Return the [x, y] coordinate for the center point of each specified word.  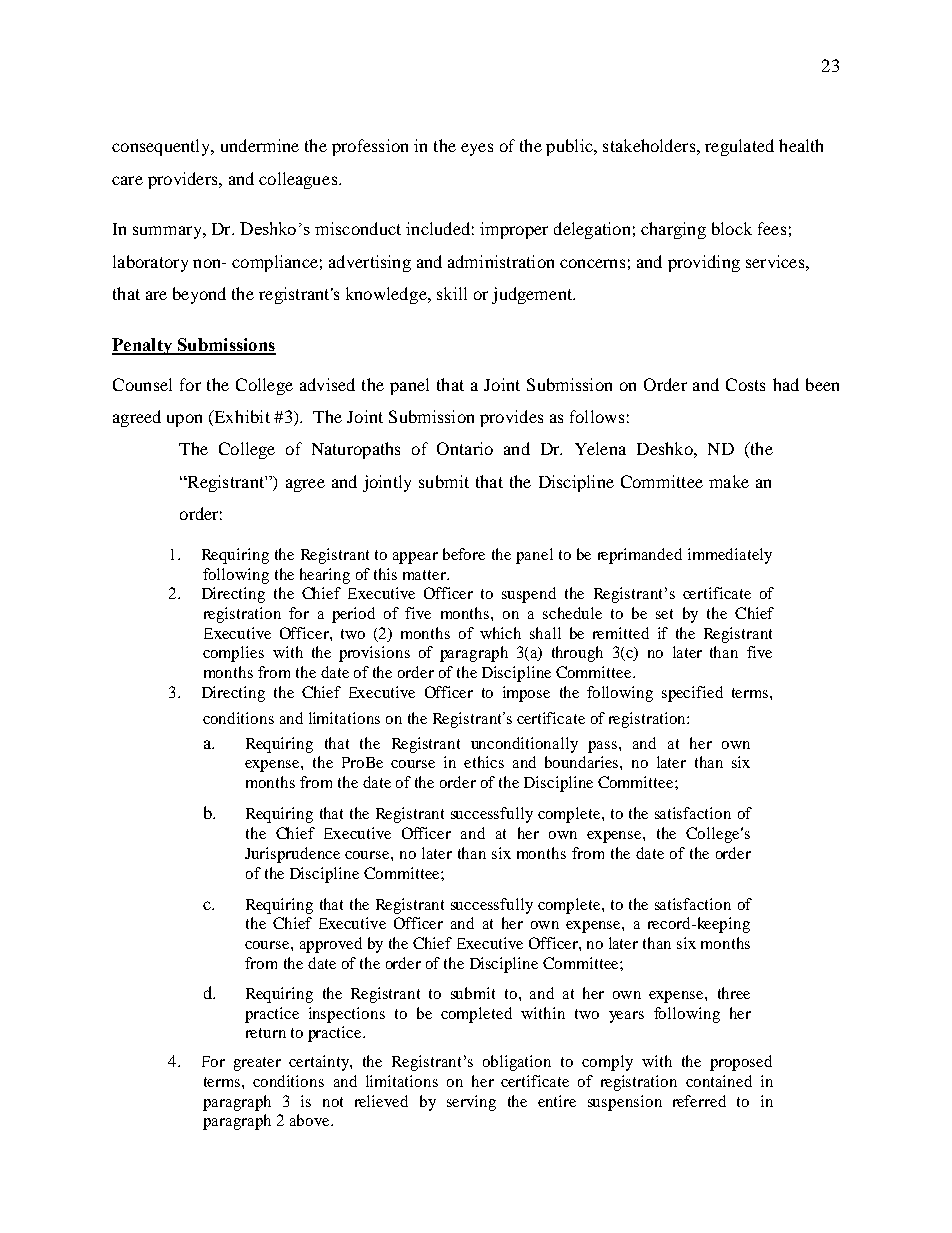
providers [184, 180]
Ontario [465, 448]
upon [184, 420]
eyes [477, 149]
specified [692, 694]
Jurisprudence [292, 855]
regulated [739, 147]
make [729, 481]
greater [257, 1064]
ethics [484, 762]
